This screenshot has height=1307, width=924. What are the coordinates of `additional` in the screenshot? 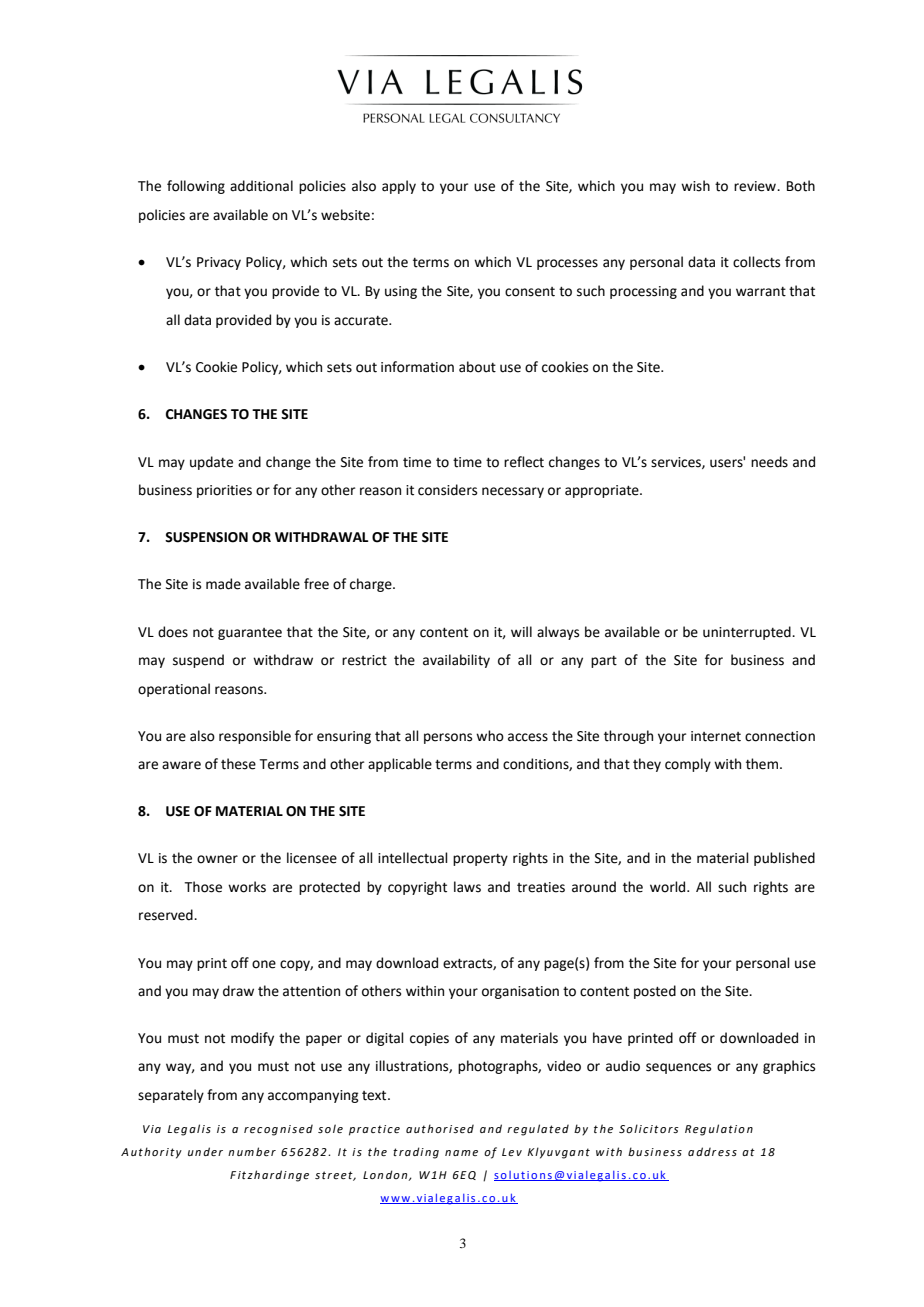 It's located at (261, 186).
